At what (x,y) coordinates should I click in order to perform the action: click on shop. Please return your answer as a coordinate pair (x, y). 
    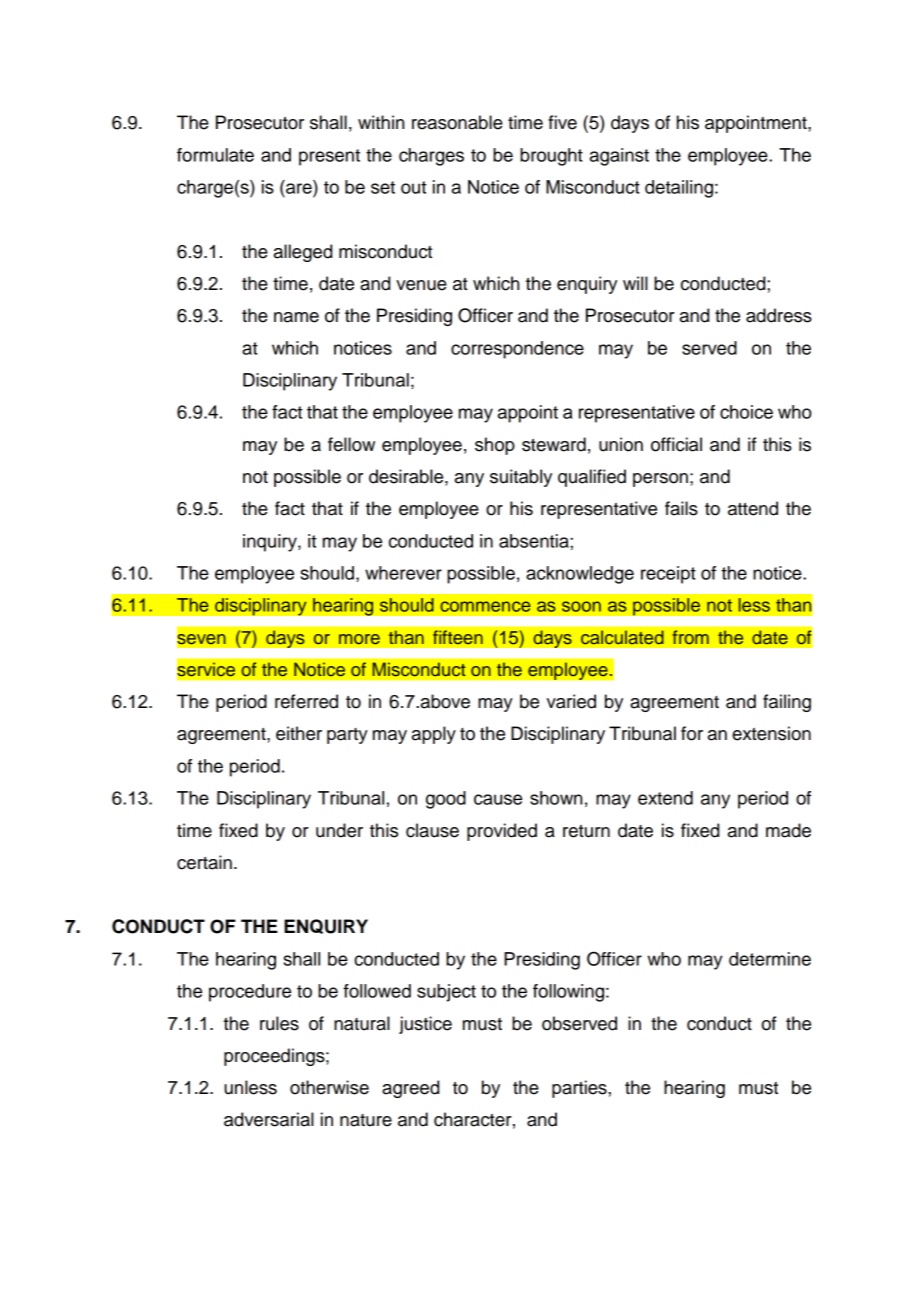
    Looking at the image, I should click on (495, 446).
